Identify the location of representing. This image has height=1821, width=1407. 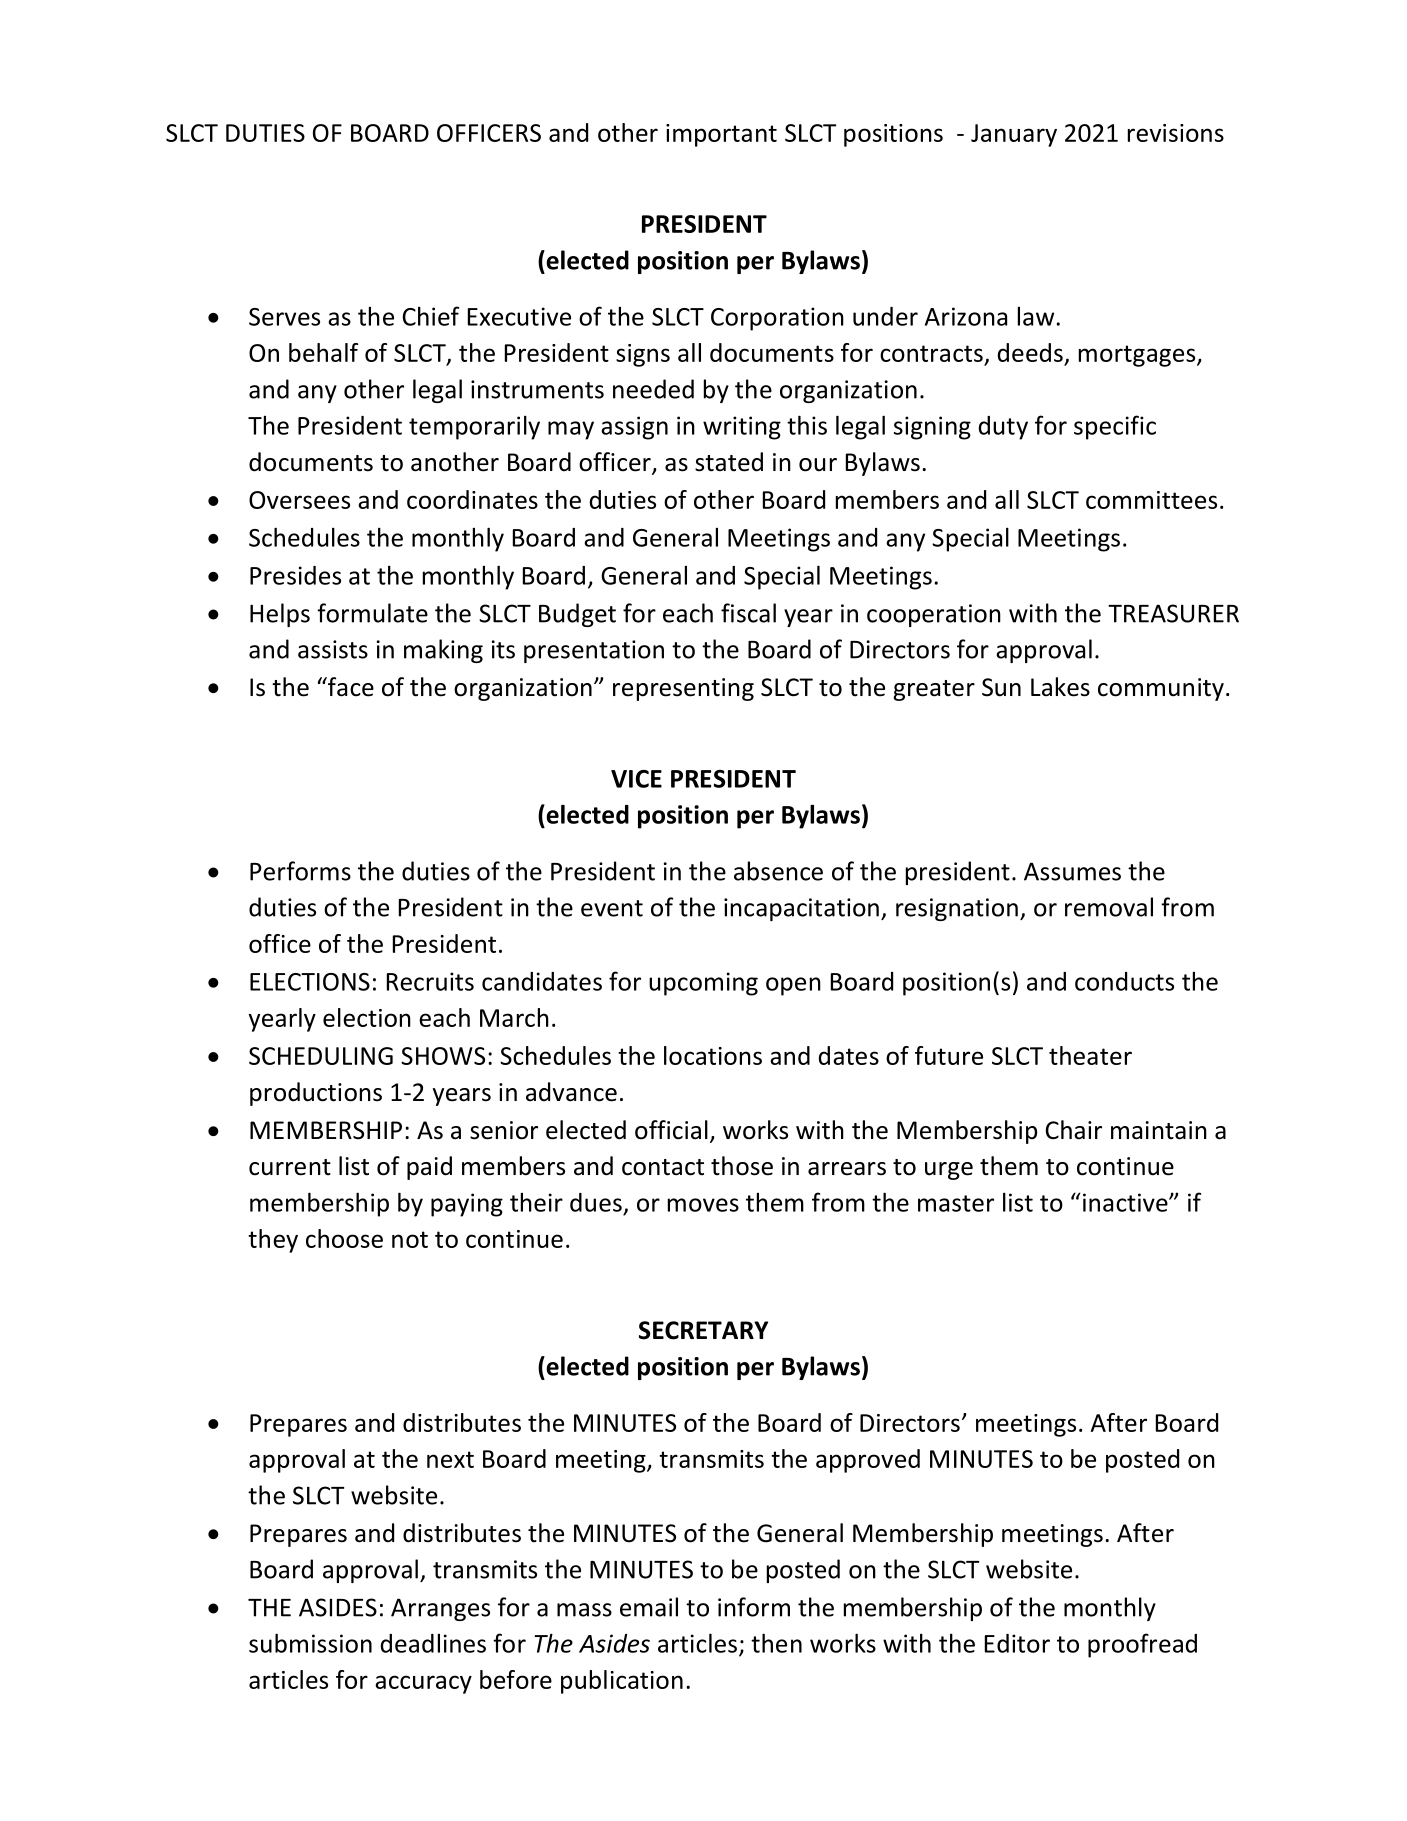
(683, 689).
